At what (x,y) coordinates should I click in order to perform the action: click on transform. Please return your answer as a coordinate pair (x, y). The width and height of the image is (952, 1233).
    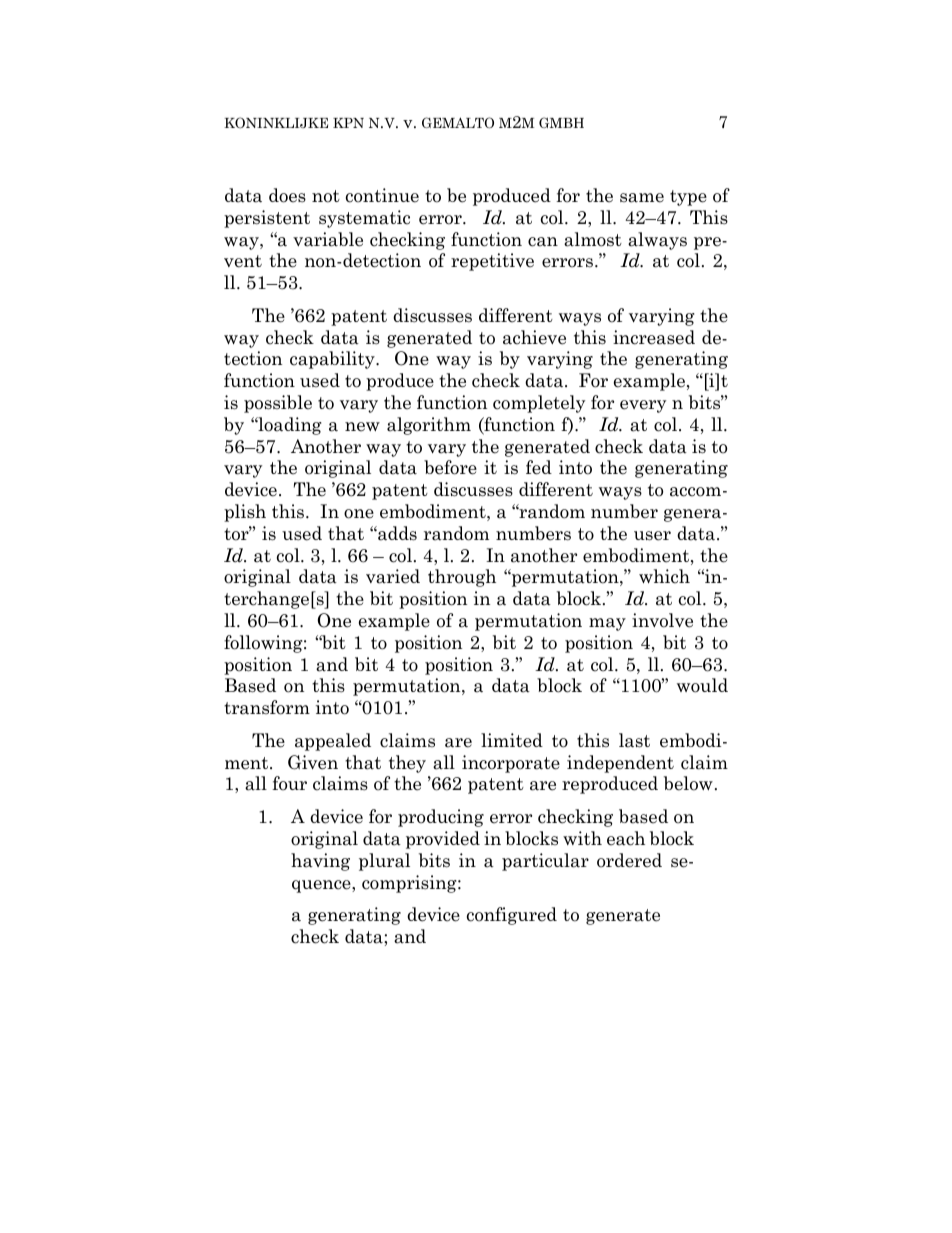
    Looking at the image, I should click on (267, 707).
